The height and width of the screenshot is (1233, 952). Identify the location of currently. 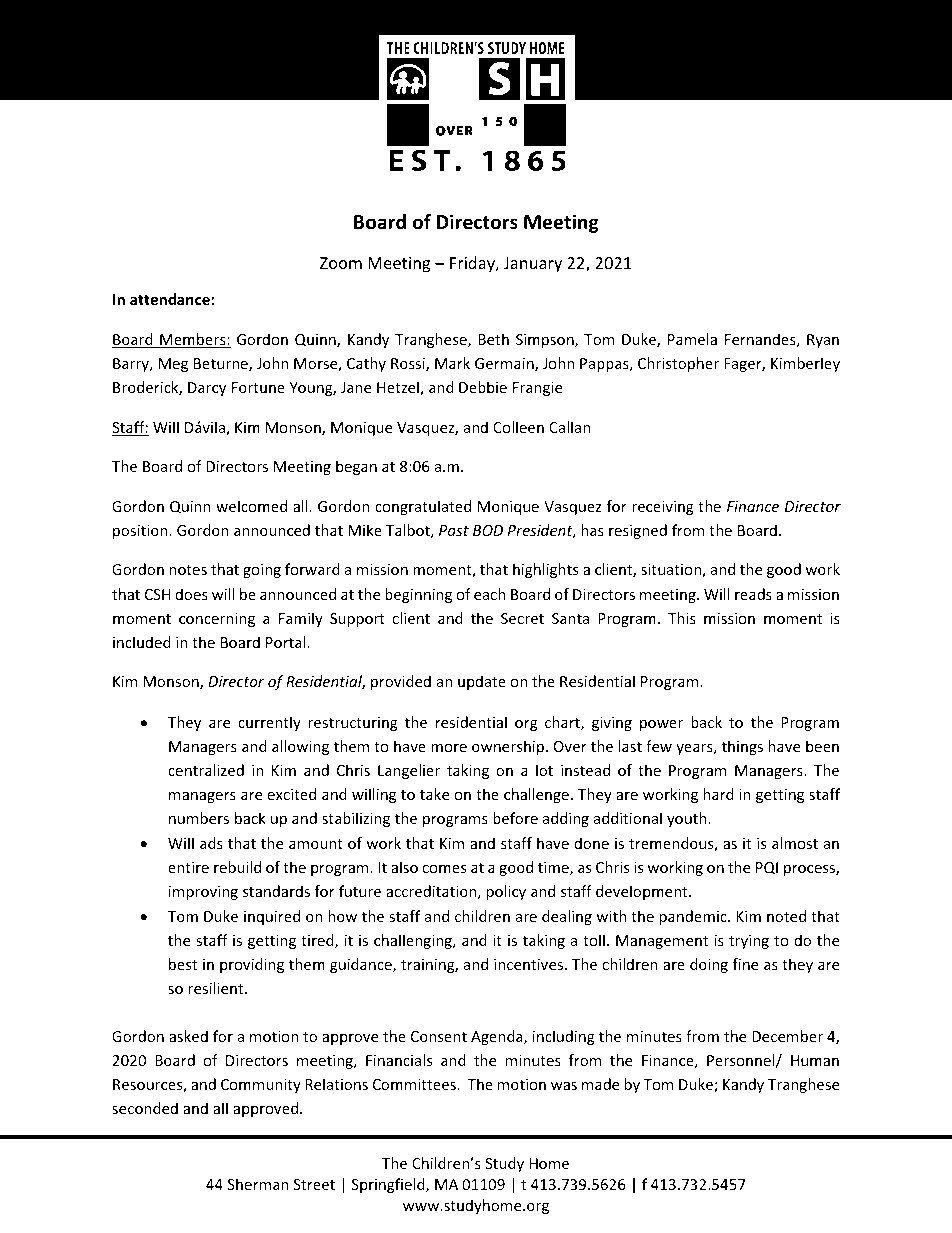
(269, 723).
